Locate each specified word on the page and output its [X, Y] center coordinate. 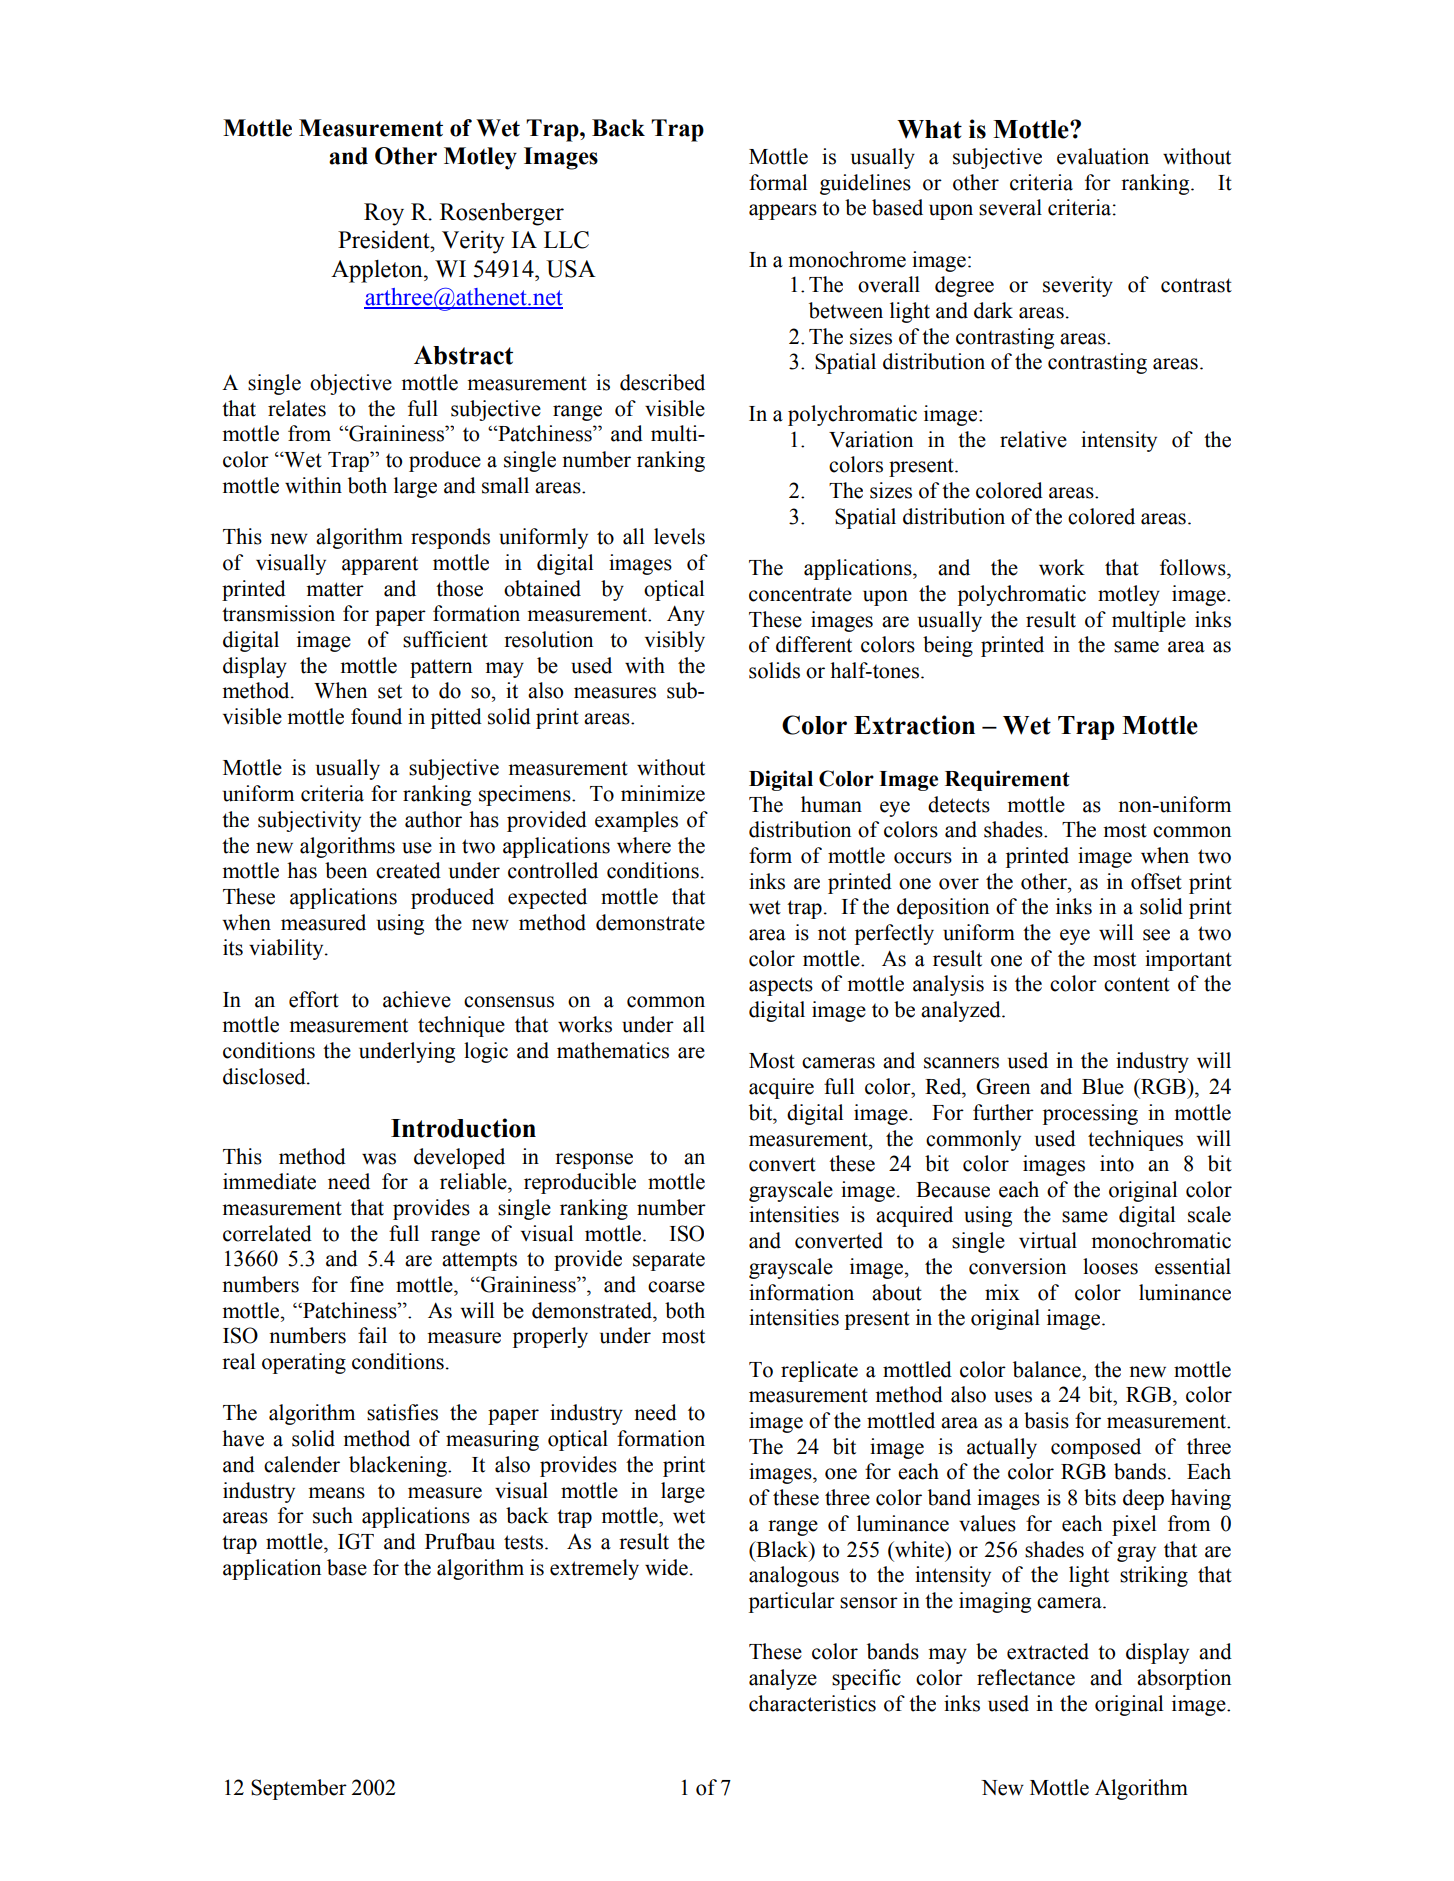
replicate [819, 1371]
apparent [380, 565]
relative [1033, 439]
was [379, 1159]
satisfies [402, 1412]
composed [1096, 1448]
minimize [663, 793]
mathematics [613, 1050]
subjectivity [309, 821]
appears [783, 212]
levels [679, 536]
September [299, 1789]
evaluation [1103, 156]
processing [1090, 1114]
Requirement [1007, 780]
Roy [384, 214]
